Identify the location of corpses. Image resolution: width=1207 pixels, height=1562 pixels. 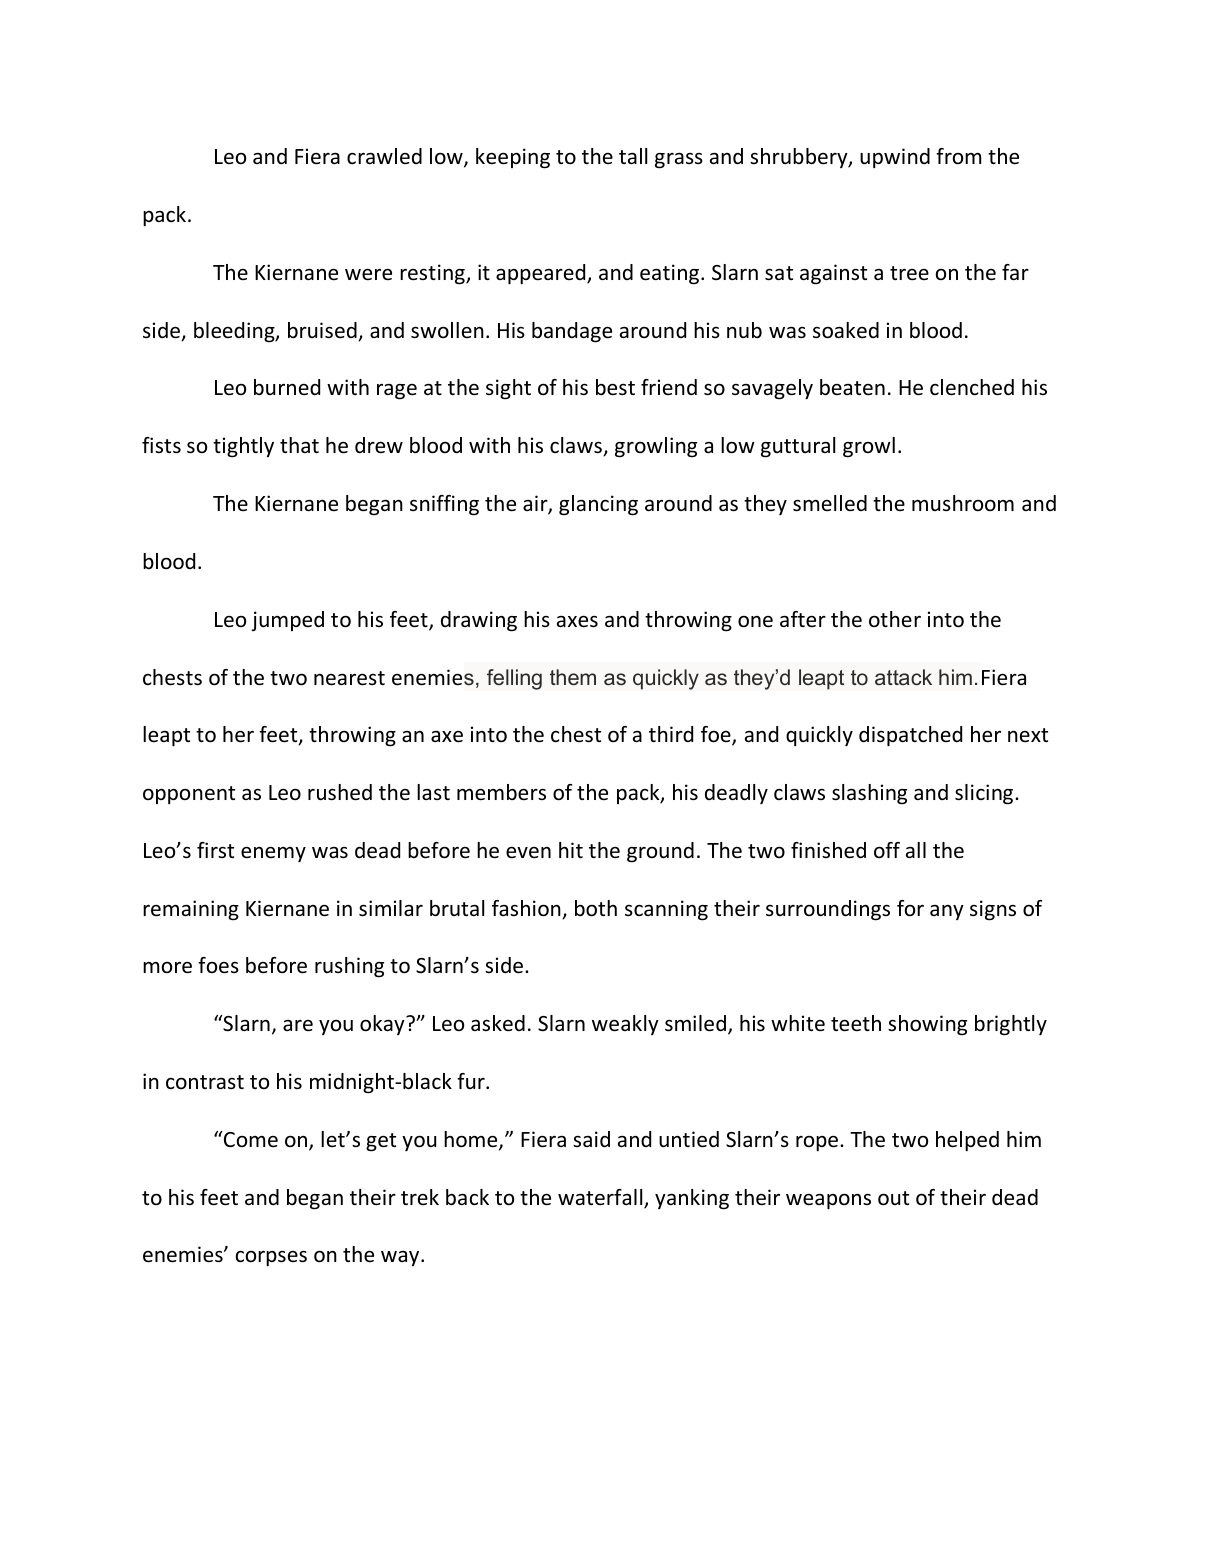
(271, 1258).
